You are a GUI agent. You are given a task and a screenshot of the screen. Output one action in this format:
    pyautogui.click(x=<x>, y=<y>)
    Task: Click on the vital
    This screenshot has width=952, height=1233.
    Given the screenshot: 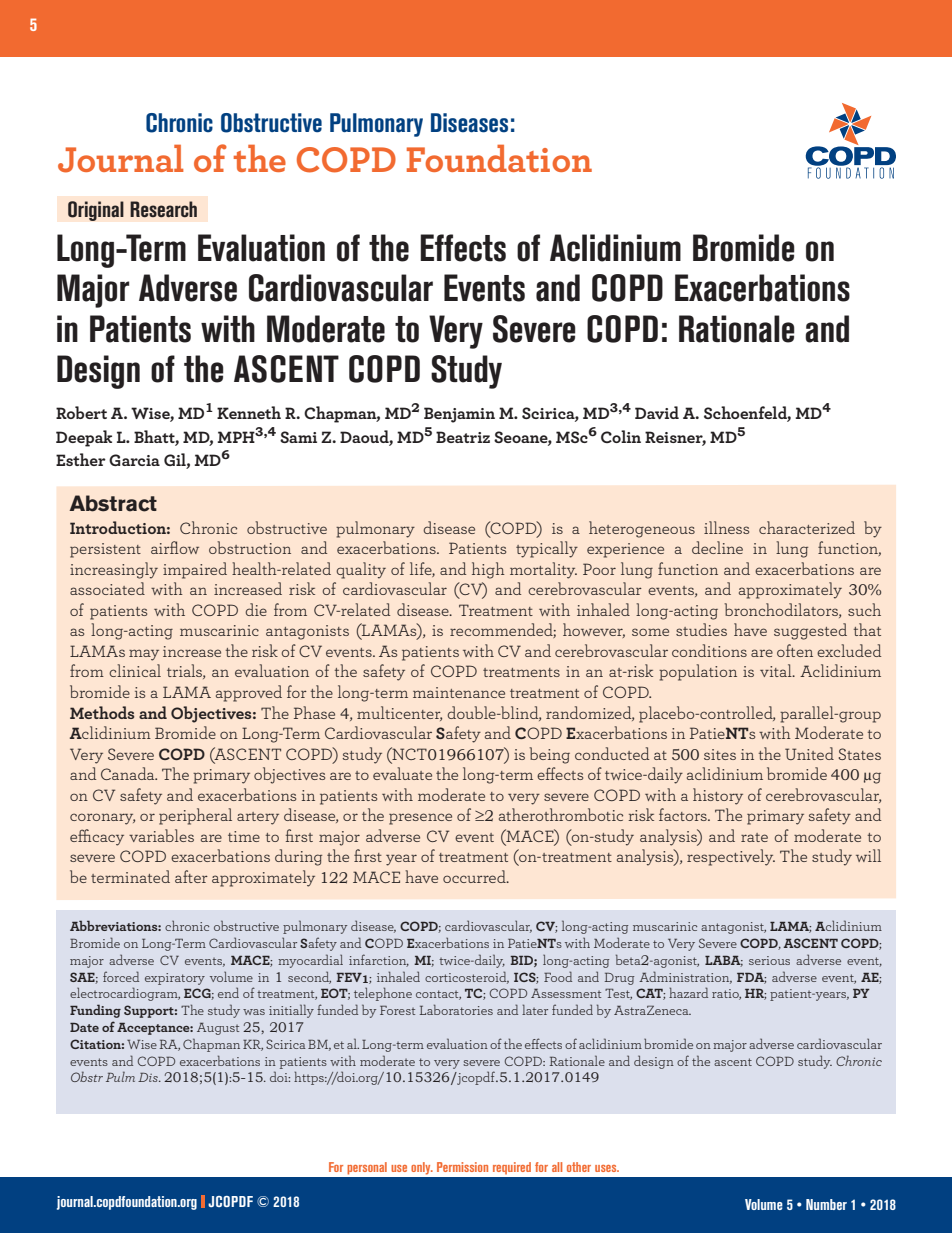 What is the action you would take?
    pyautogui.click(x=777, y=670)
